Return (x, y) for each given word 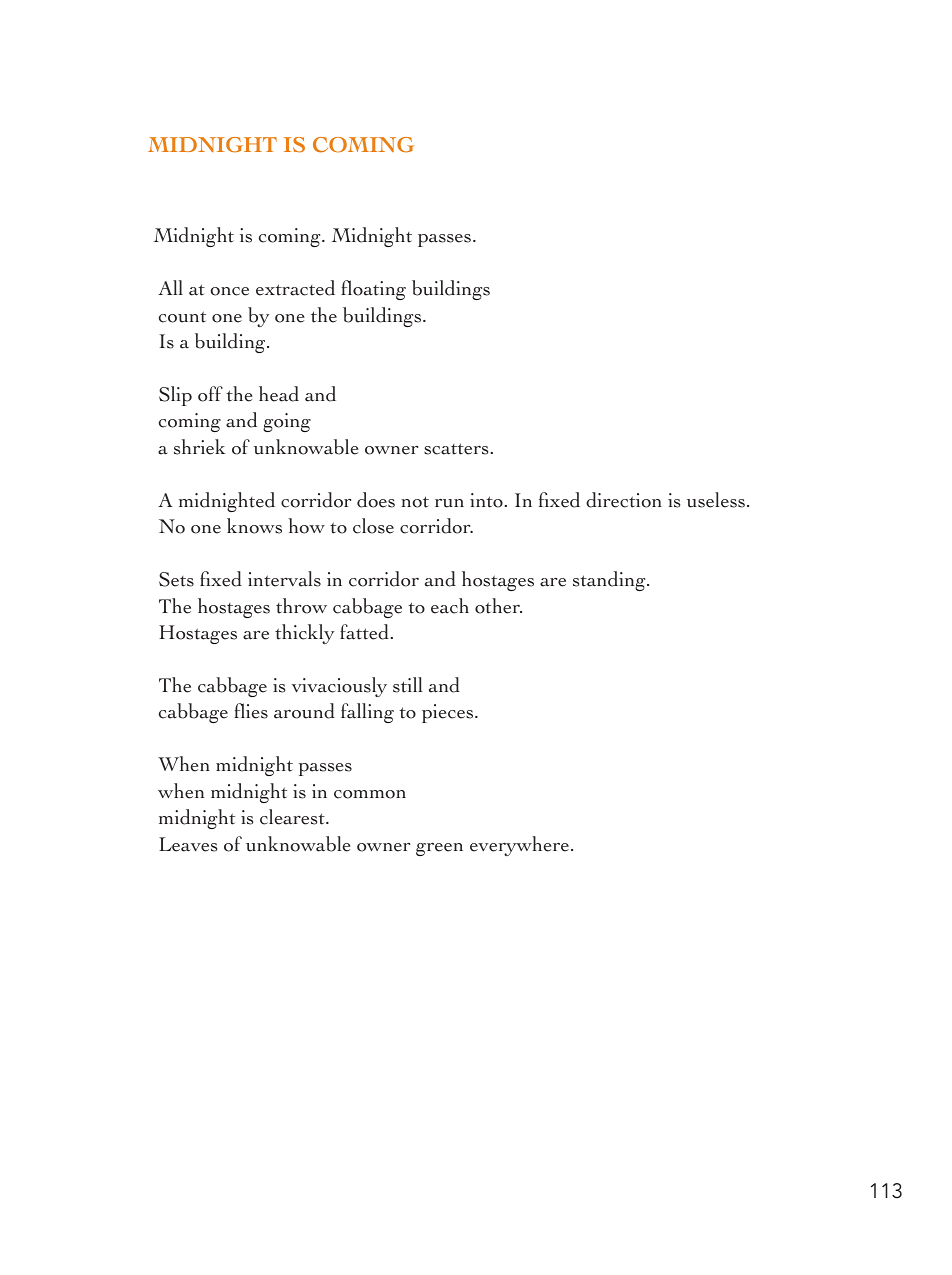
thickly (304, 634)
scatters (456, 449)
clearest (293, 817)
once (229, 291)
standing (610, 581)
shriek (199, 447)
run (449, 503)
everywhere (519, 846)
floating (373, 290)
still (407, 685)
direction (624, 500)
